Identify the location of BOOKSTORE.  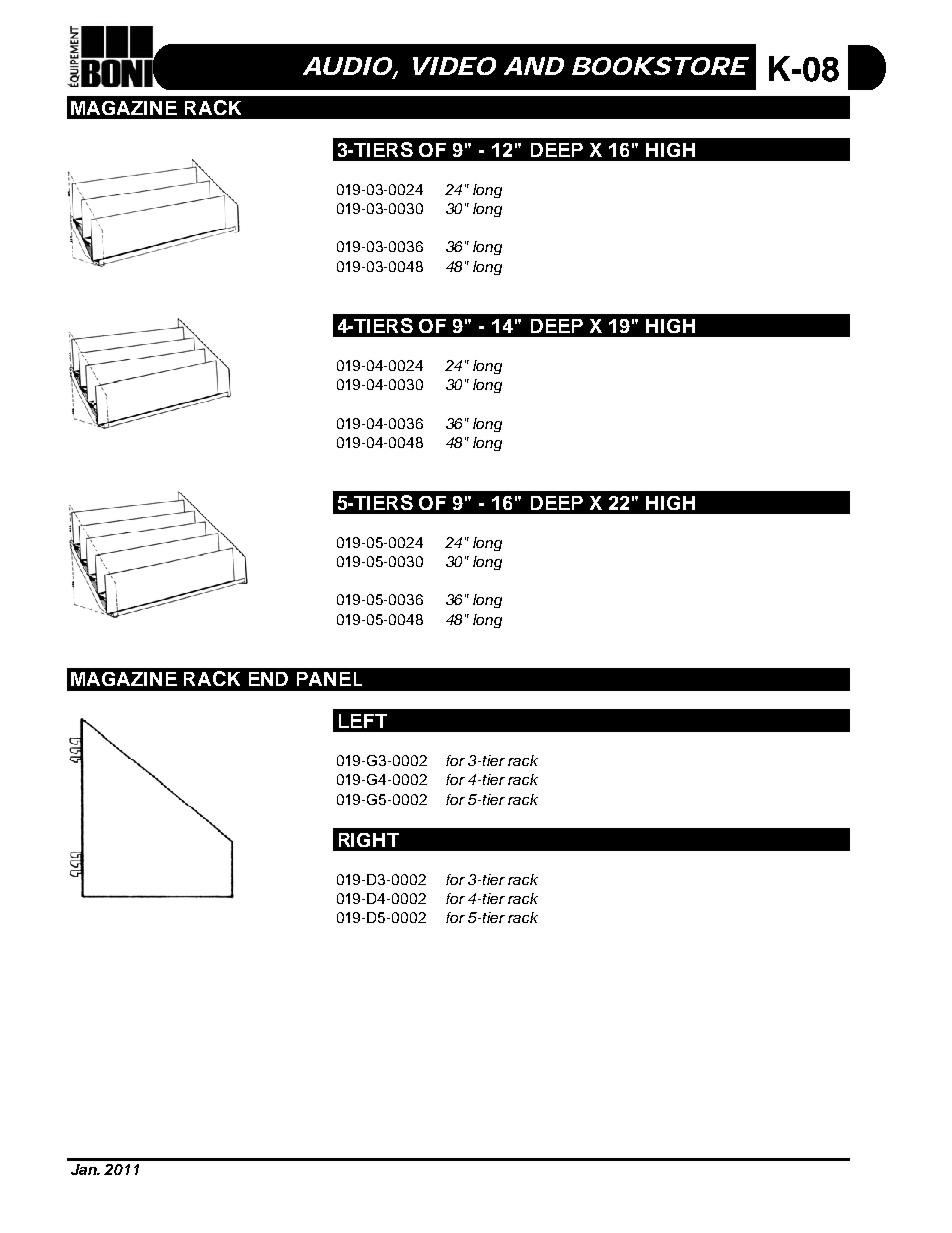
(659, 66).
